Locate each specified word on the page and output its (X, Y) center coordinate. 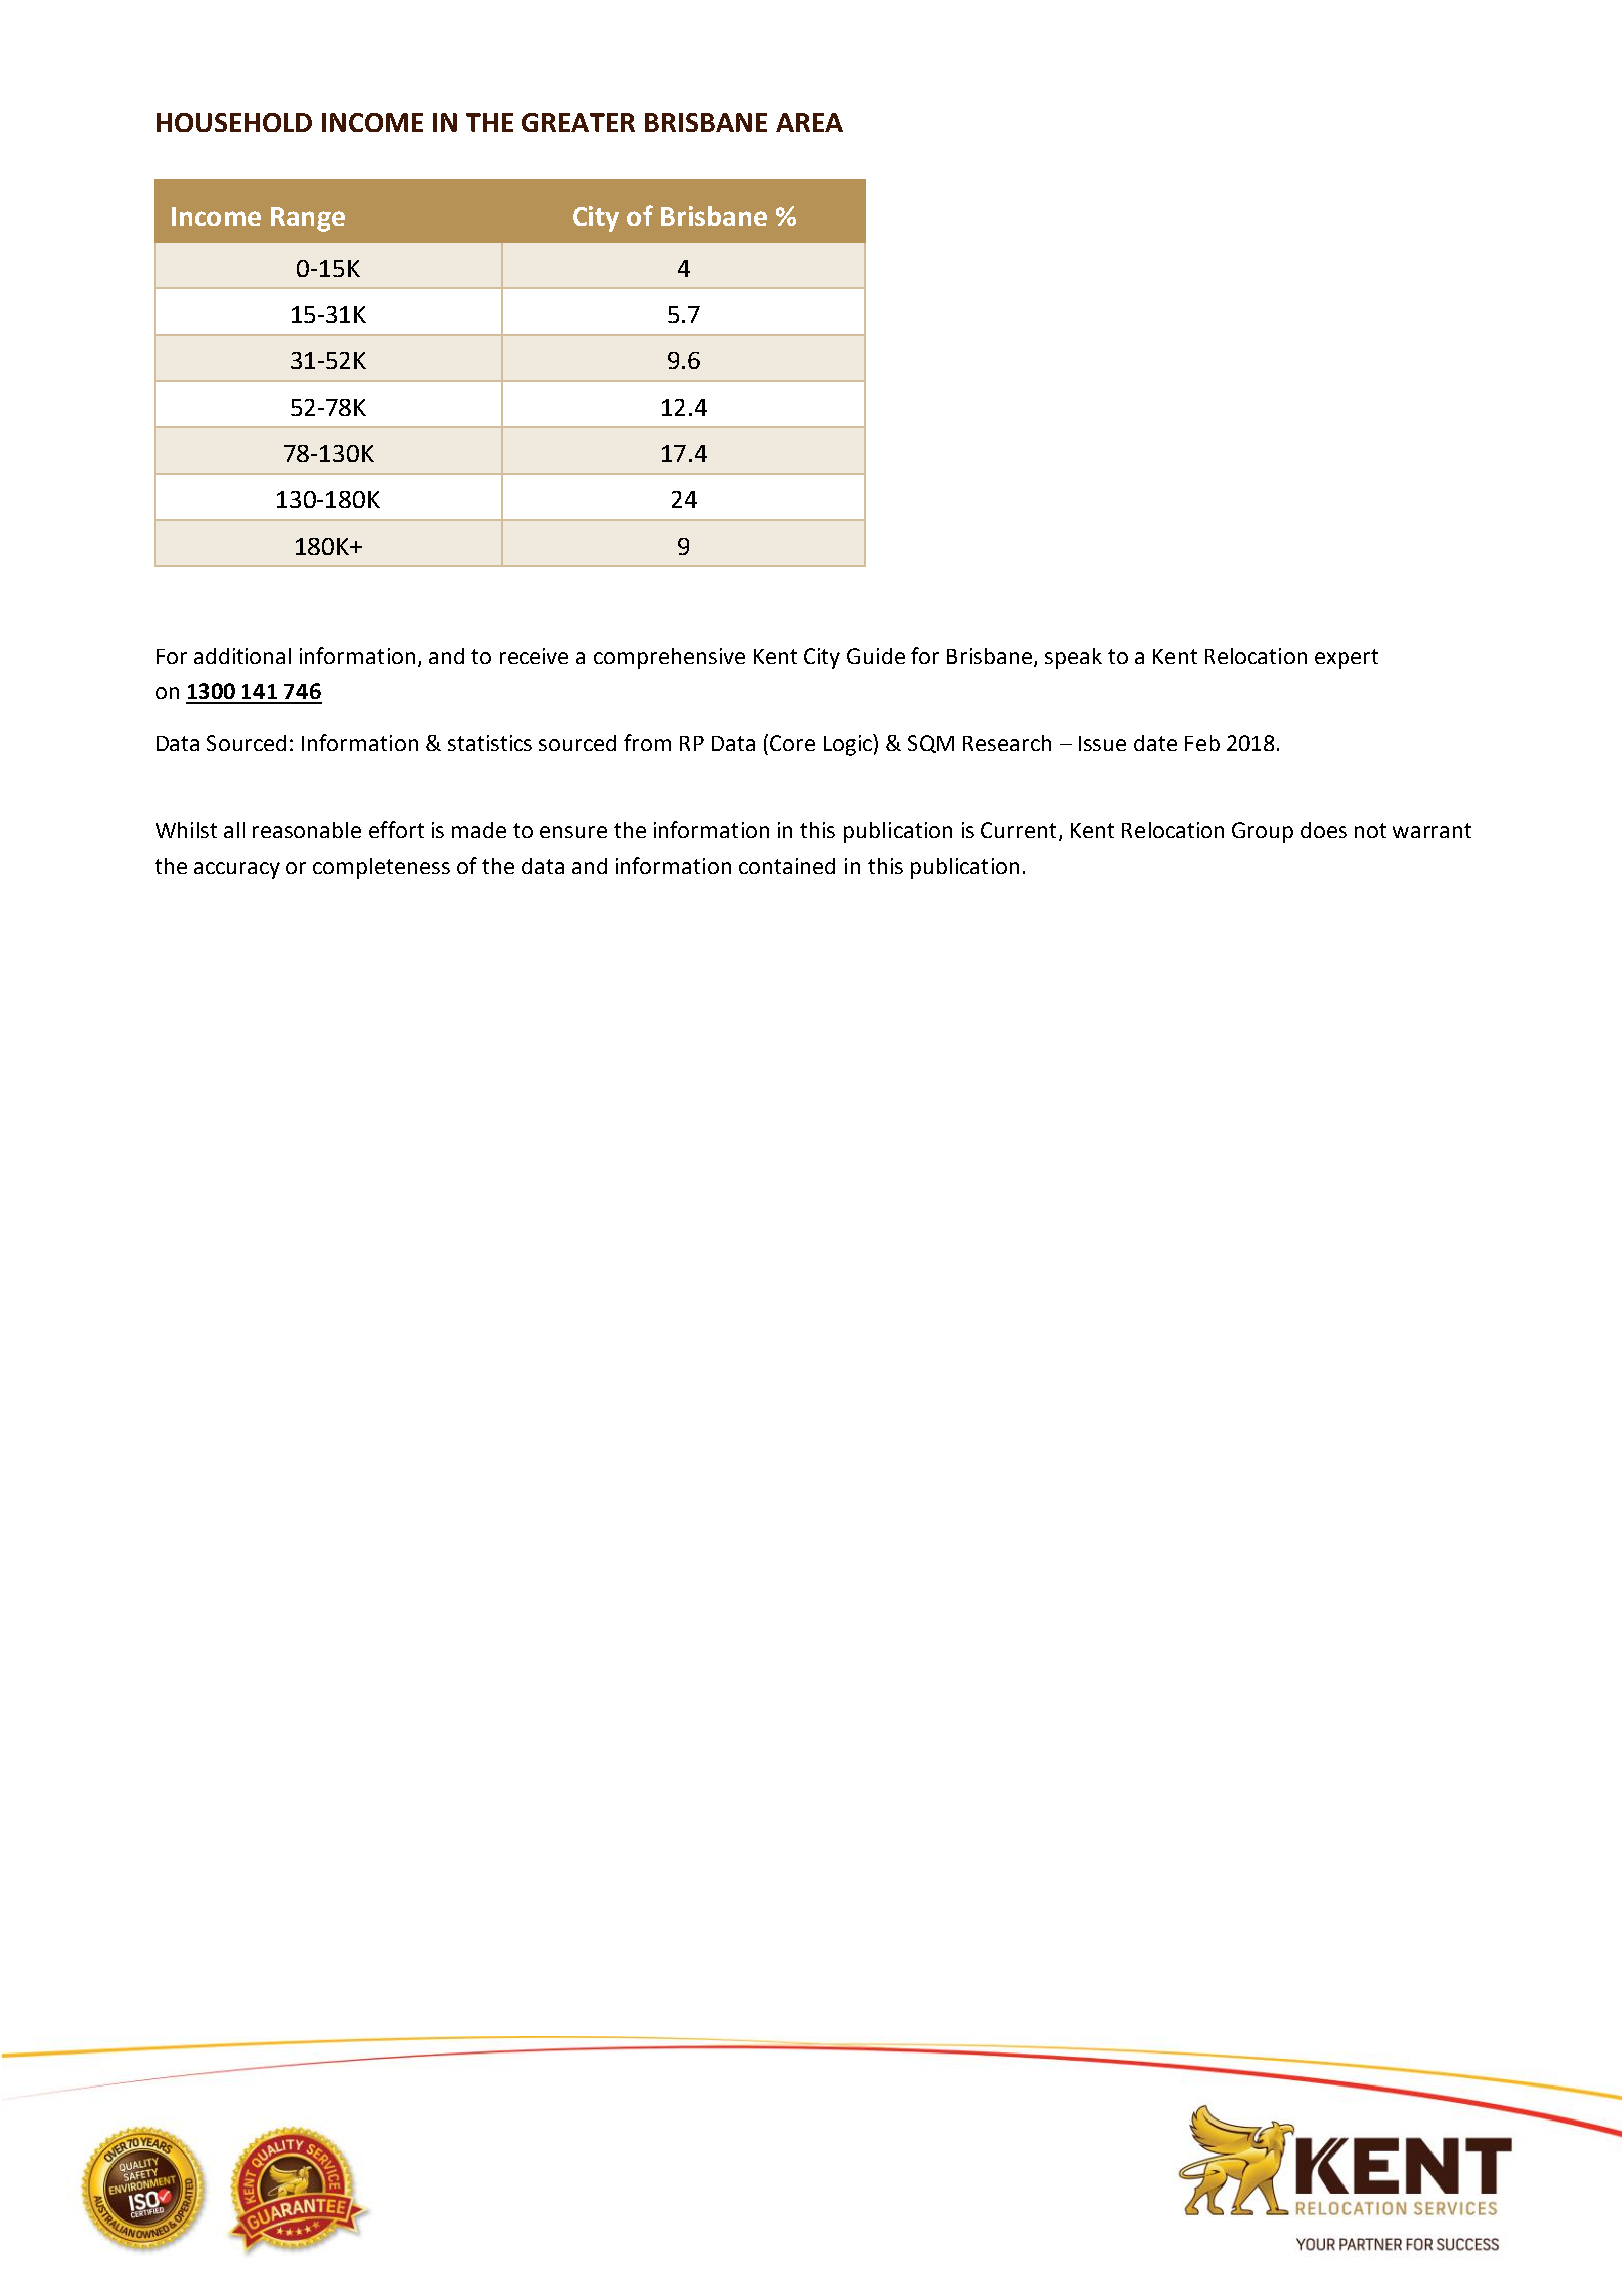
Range (308, 219)
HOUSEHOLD (234, 122)
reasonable (307, 830)
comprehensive (669, 658)
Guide (876, 656)
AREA (809, 122)
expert (1346, 659)
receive (534, 656)
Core (792, 743)
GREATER (578, 122)
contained (787, 866)
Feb (1202, 743)
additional (242, 656)
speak (1073, 658)
